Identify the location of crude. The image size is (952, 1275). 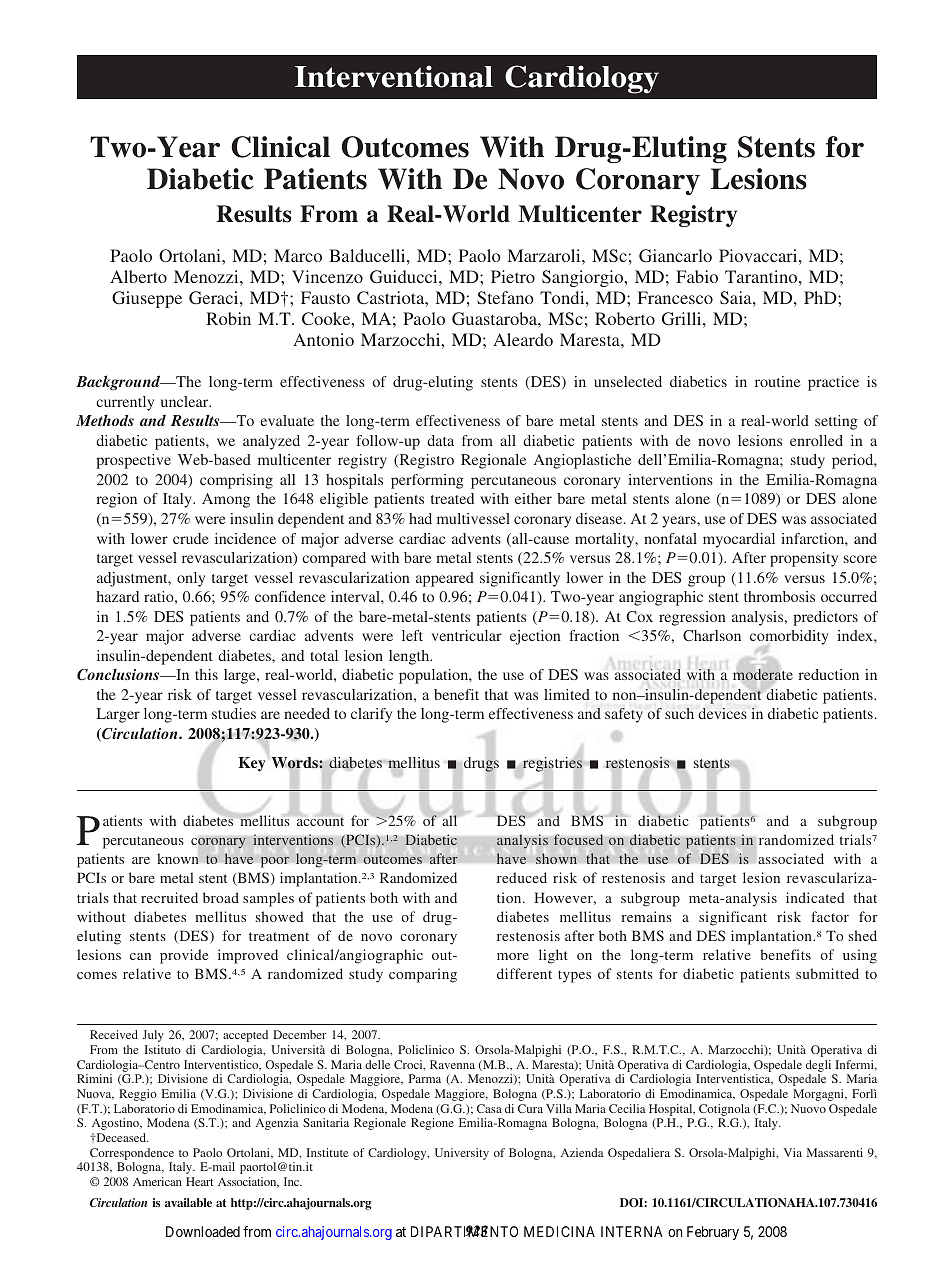
(191, 538).
